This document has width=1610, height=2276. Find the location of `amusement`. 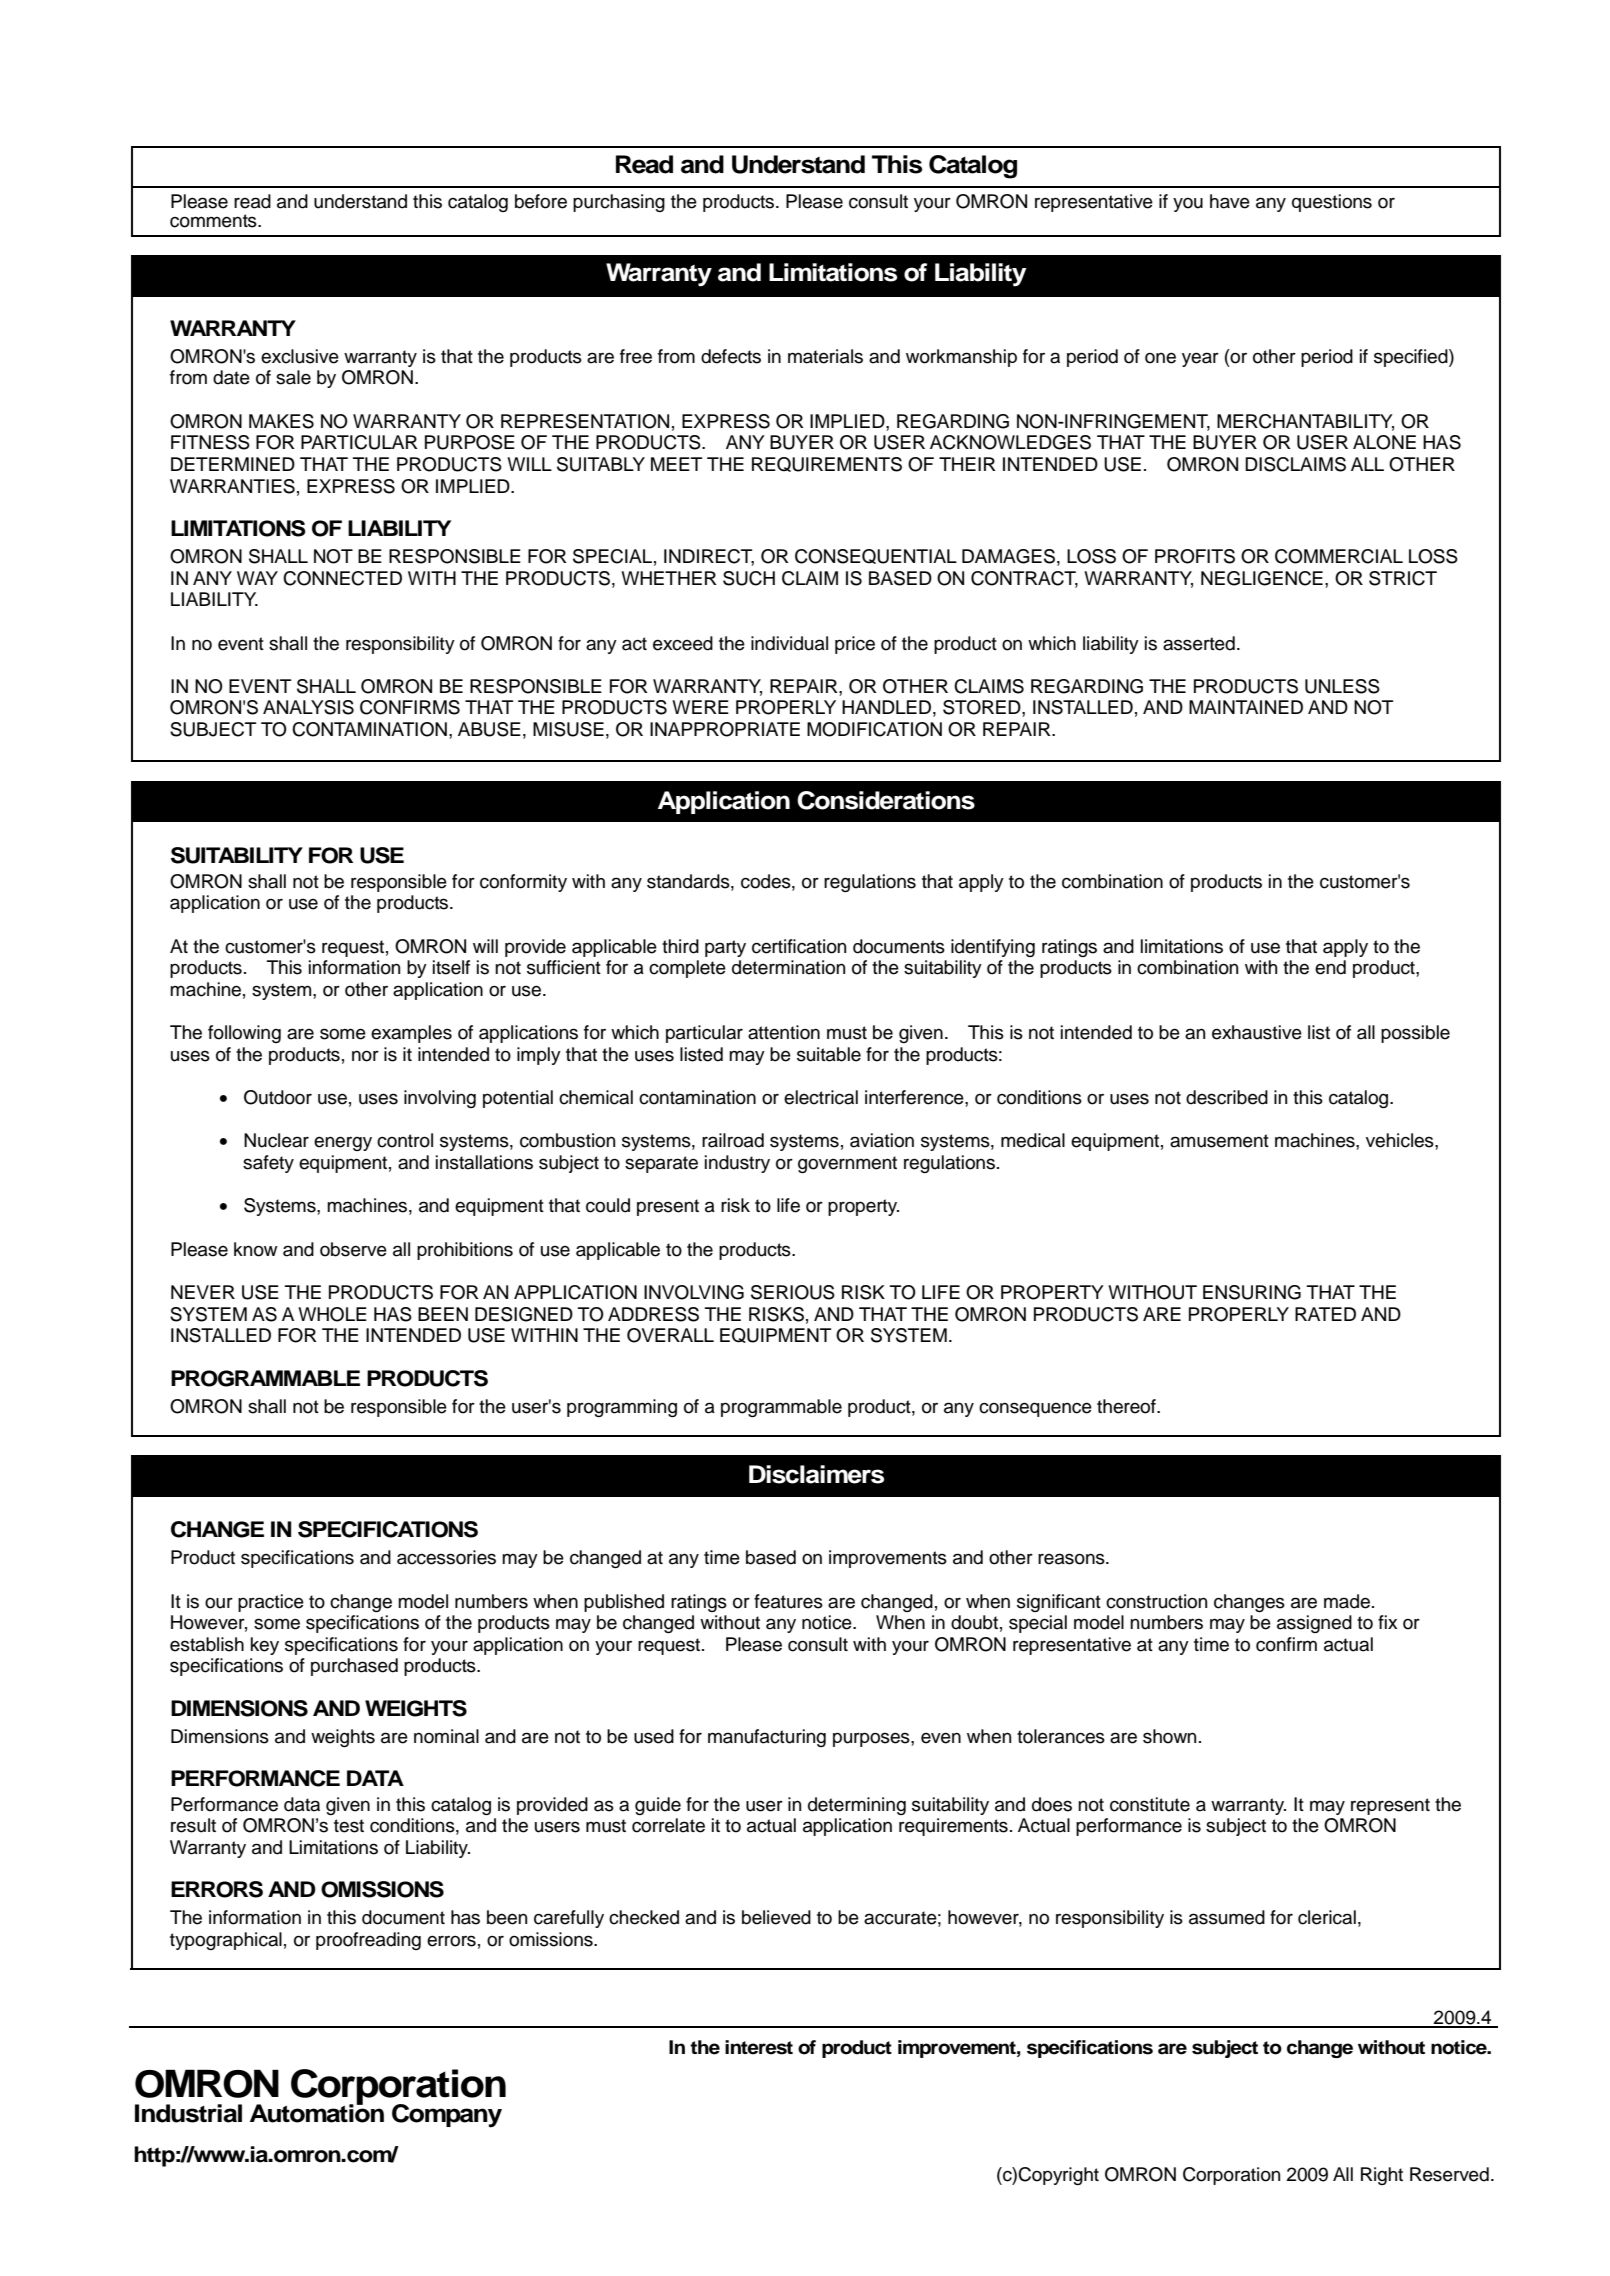

amusement is located at coordinates (1219, 1141).
